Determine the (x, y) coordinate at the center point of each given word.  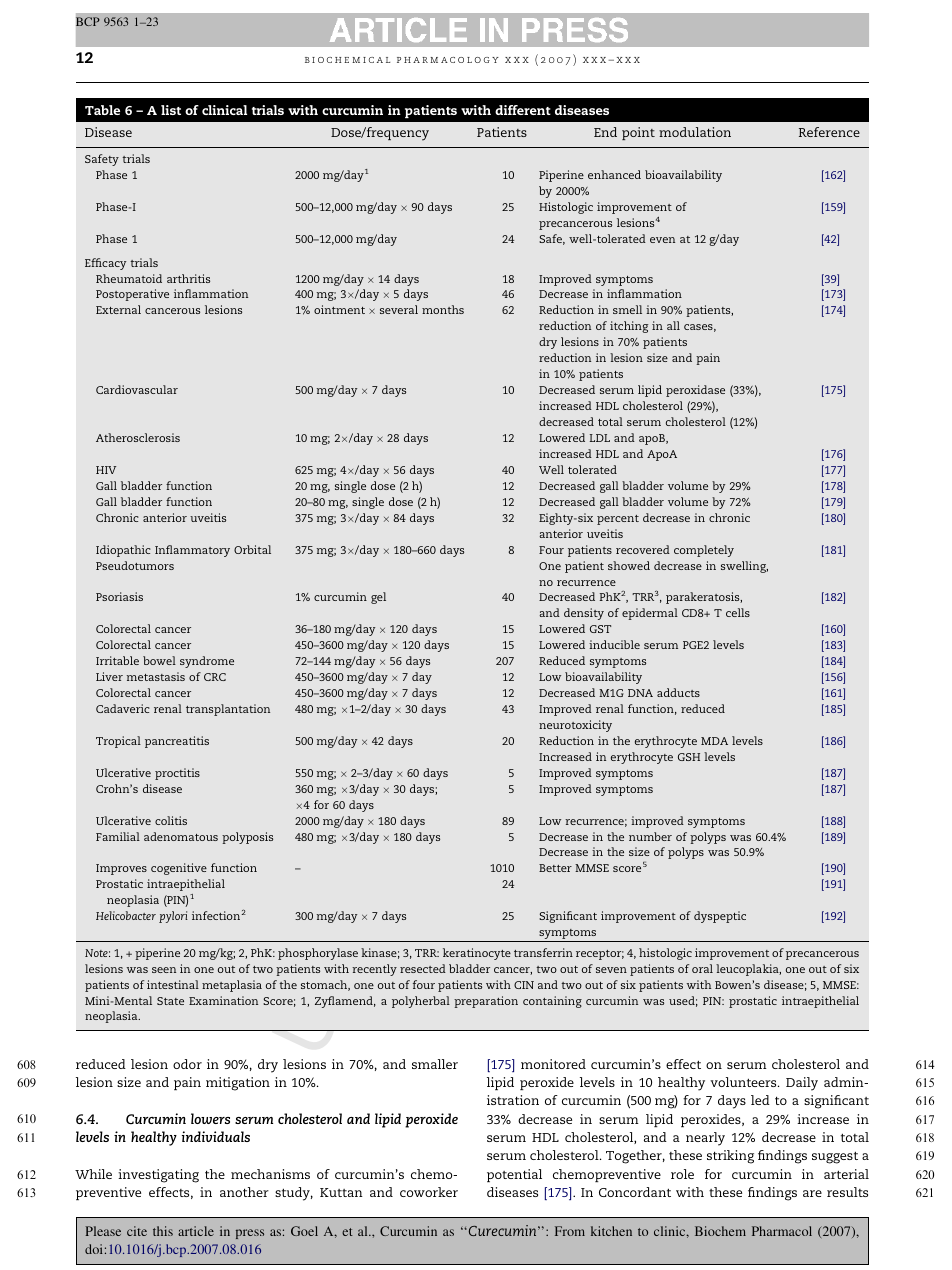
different (523, 110)
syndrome (207, 662)
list (171, 110)
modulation (695, 132)
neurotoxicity (575, 726)
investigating (158, 1176)
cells (738, 612)
